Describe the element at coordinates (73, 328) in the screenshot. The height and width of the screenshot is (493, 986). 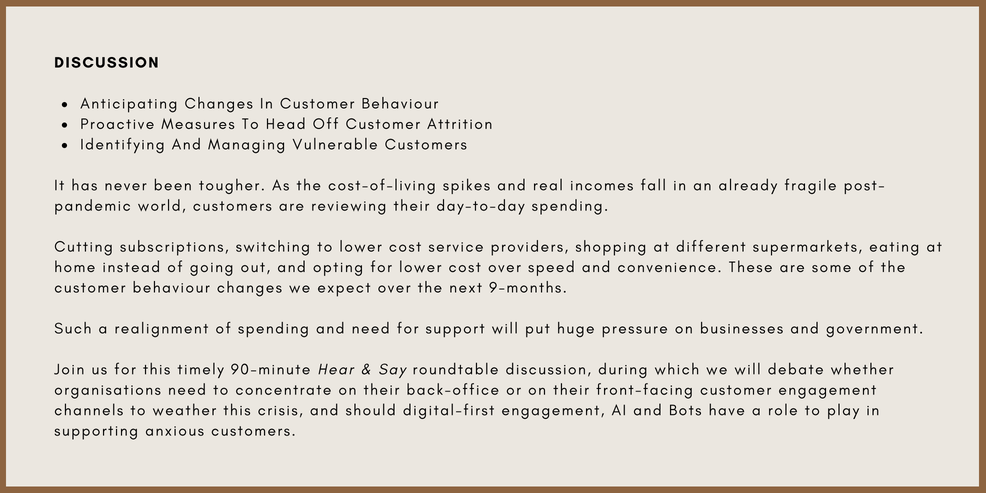
I see `Such` at that location.
